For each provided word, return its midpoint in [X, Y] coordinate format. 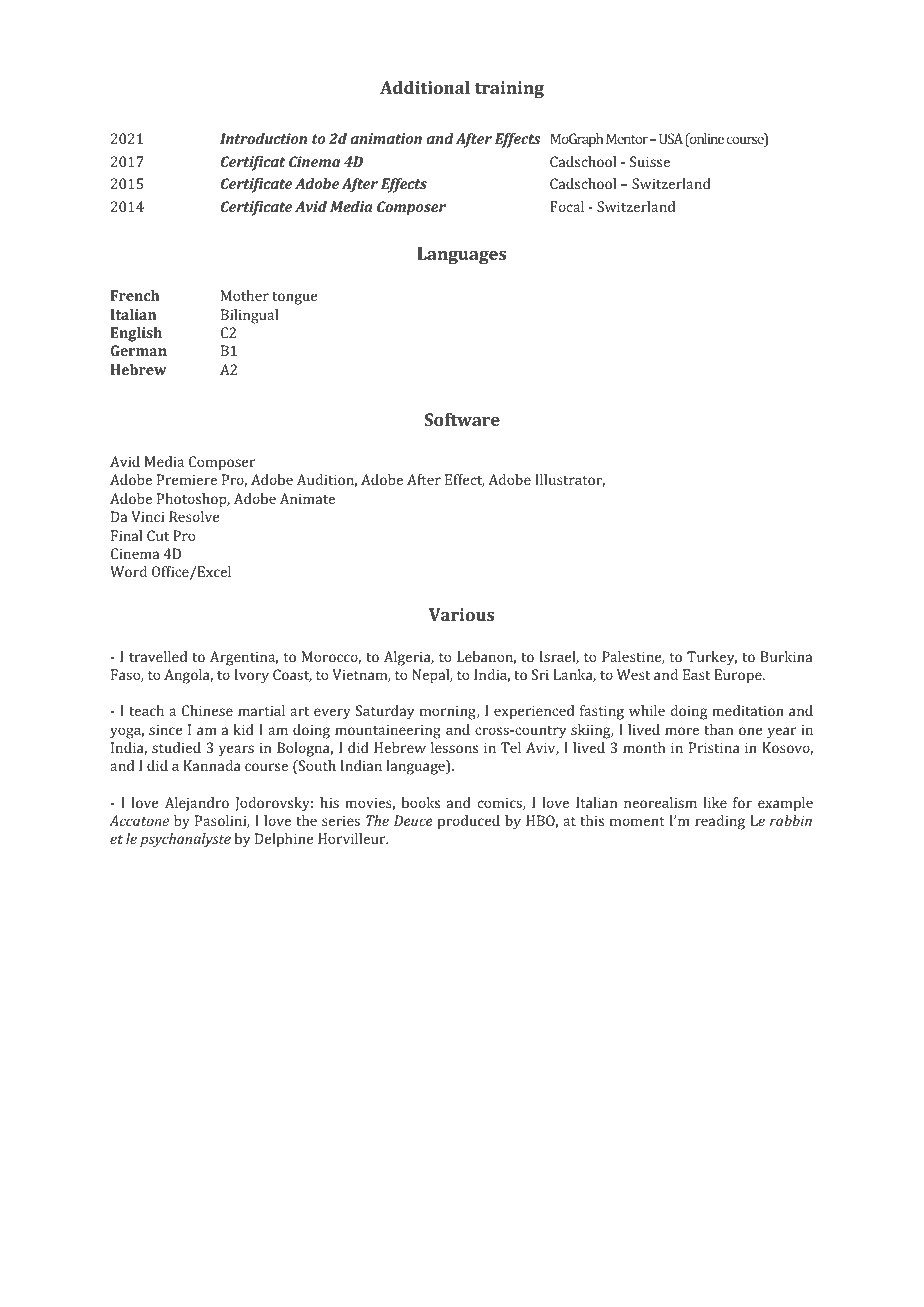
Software [462, 419]
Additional [425, 87]
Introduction [263, 138]
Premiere [187, 479]
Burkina [786, 656]
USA [671, 138]
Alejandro [197, 804]
